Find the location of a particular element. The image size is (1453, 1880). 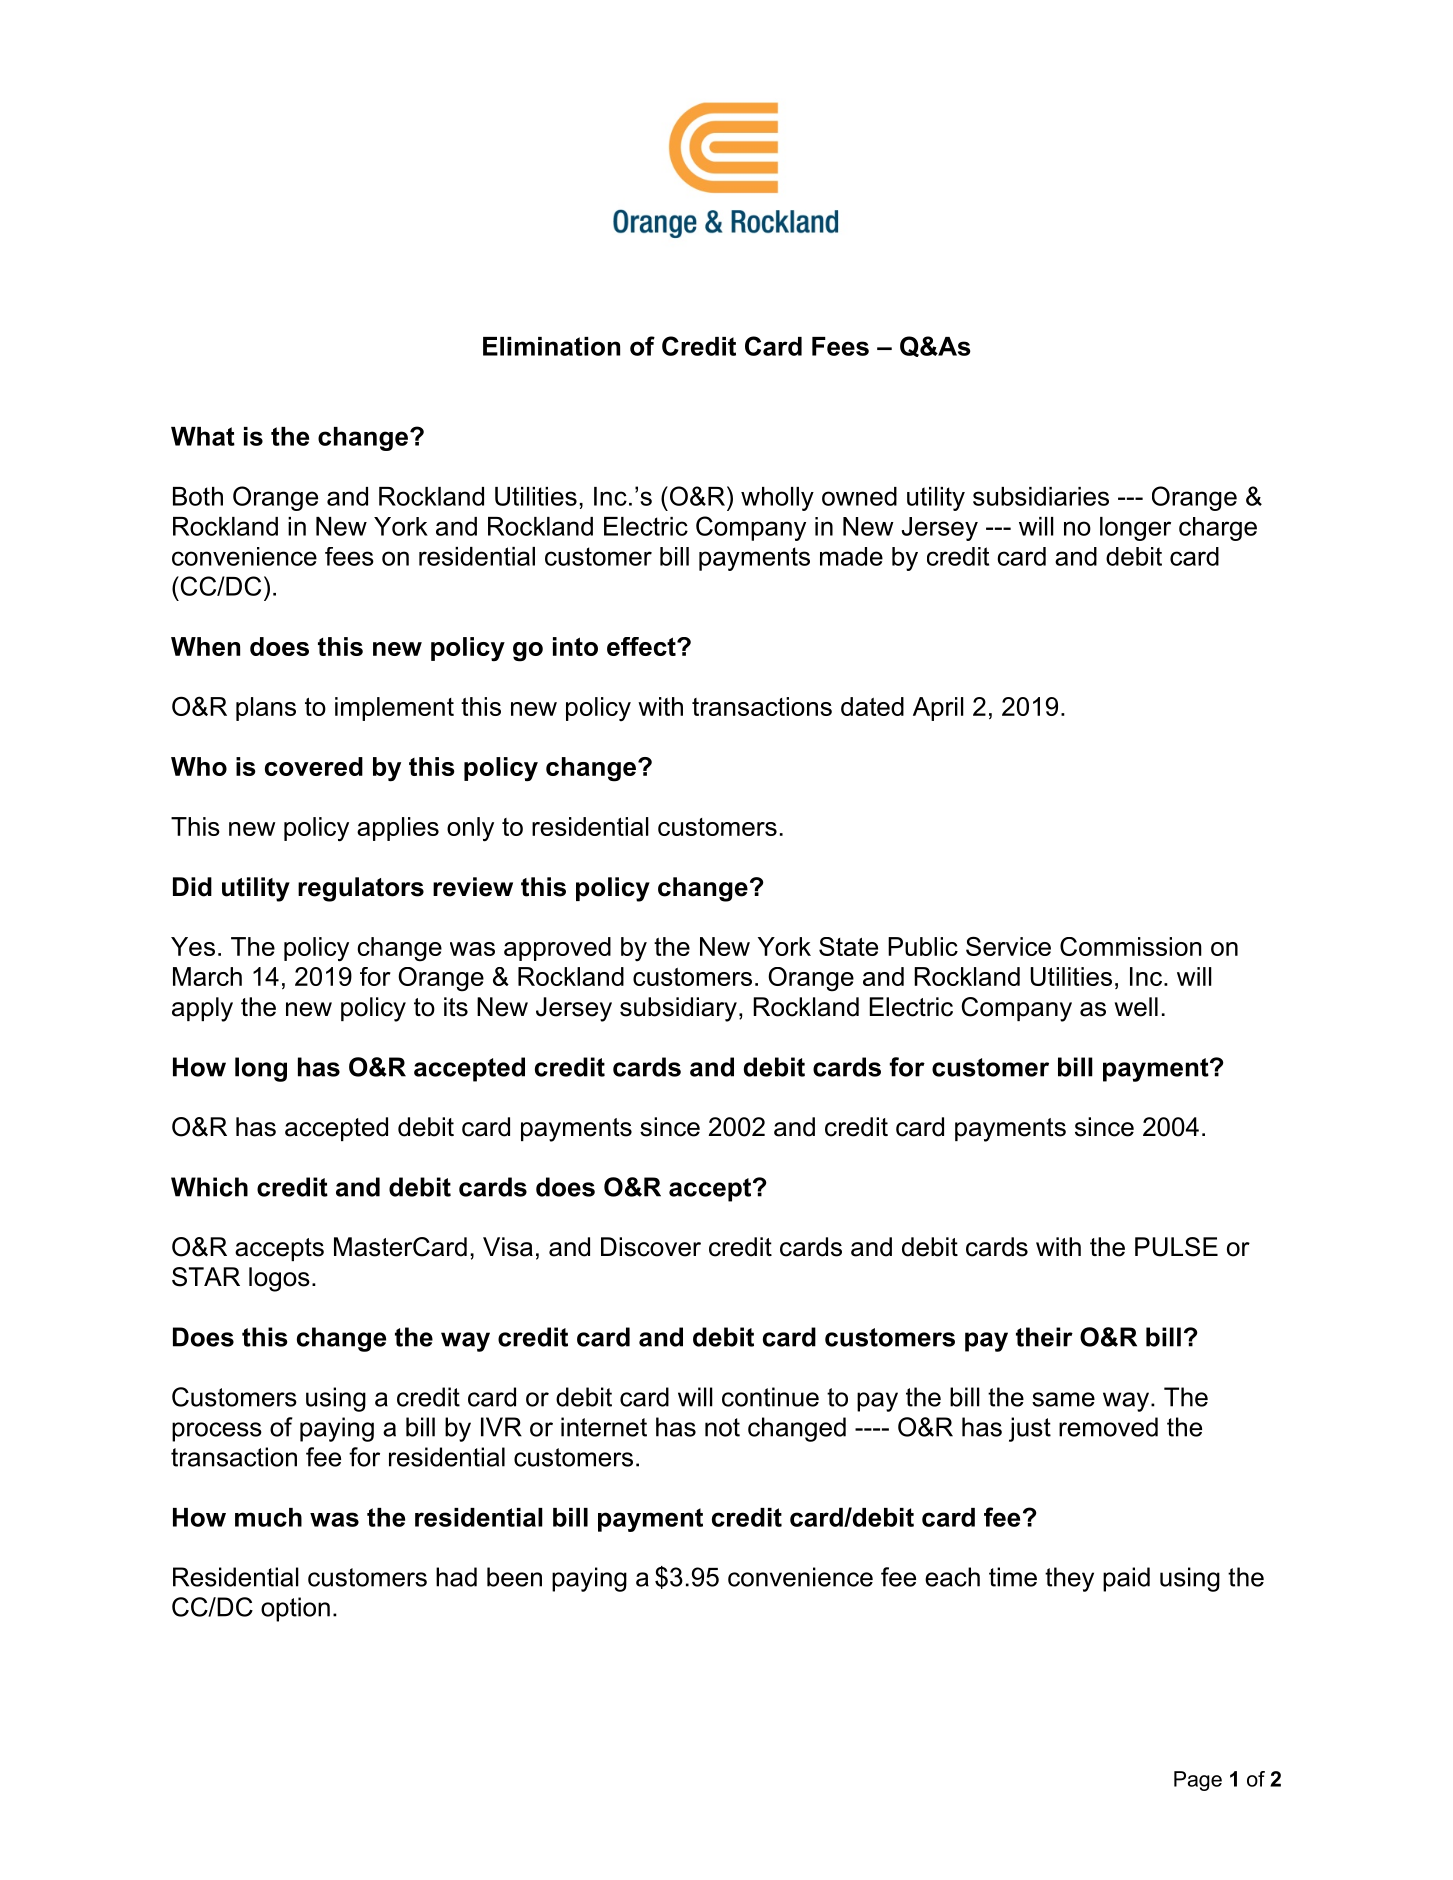

Page is located at coordinates (1198, 1781).
